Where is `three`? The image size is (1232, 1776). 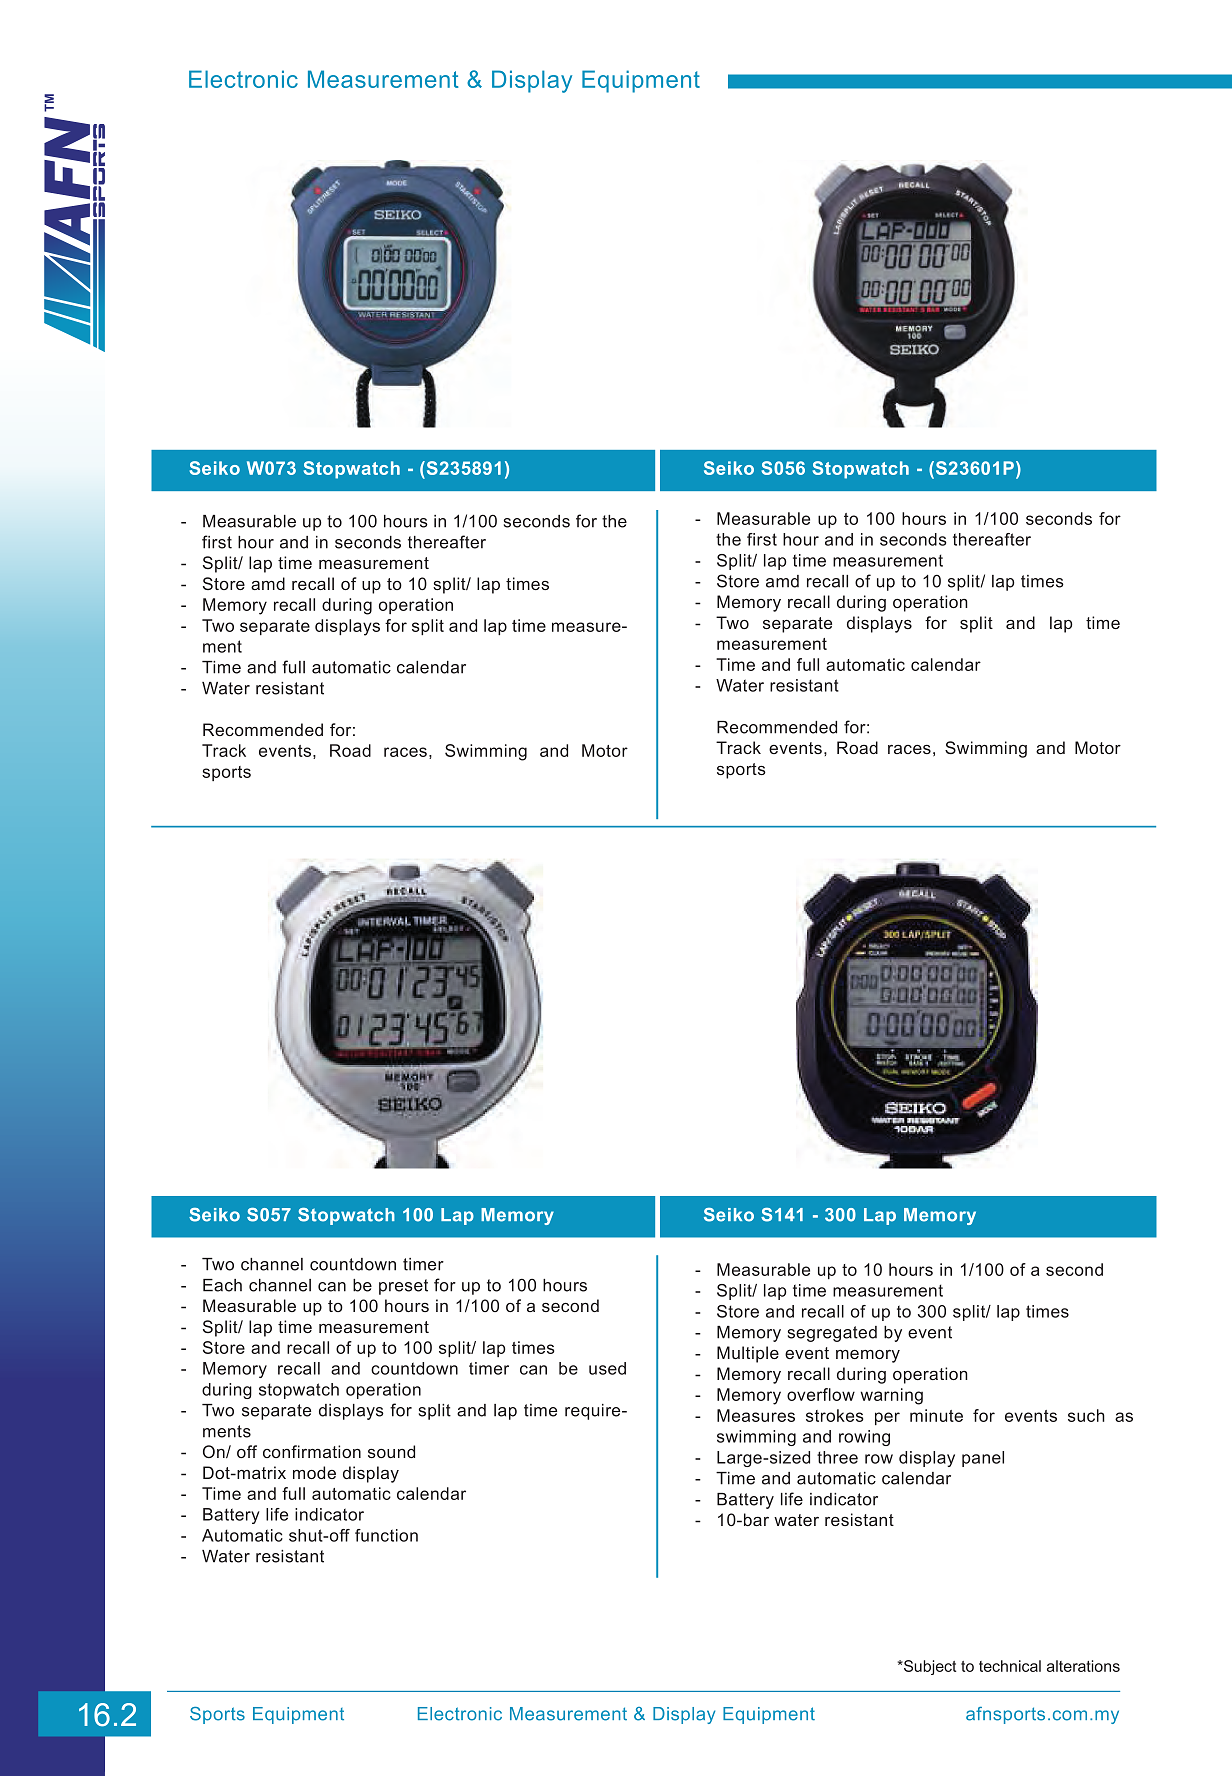 three is located at coordinates (837, 1457).
